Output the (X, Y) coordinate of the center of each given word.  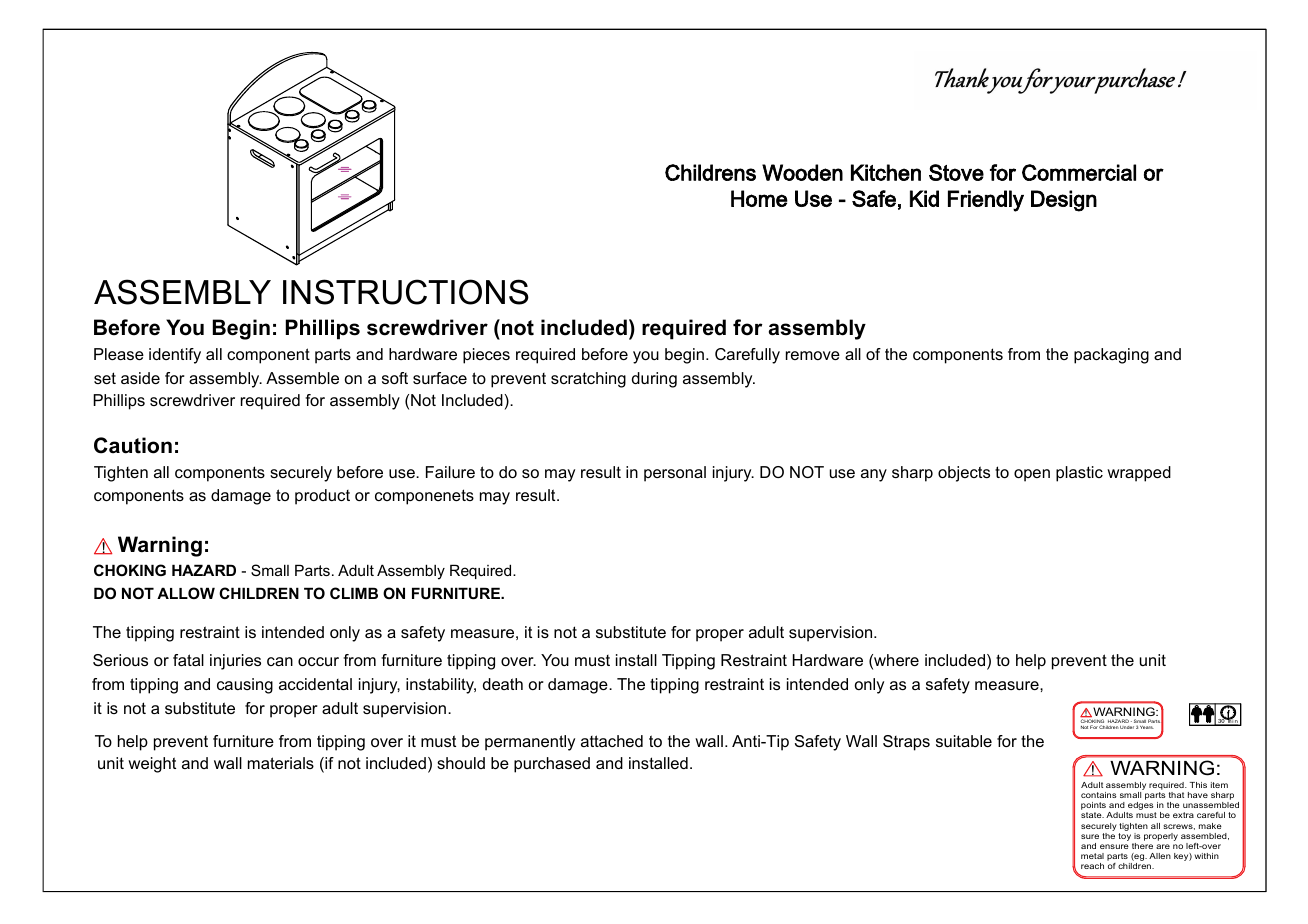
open (1032, 475)
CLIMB (354, 593)
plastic (1079, 474)
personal (675, 474)
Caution (133, 445)
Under (1127, 727)
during (654, 380)
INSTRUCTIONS (406, 292)
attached (612, 741)
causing (245, 686)
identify (175, 356)
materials (281, 763)
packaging (1111, 356)
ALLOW (186, 593)
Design (1064, 201)
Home (759, 198)
